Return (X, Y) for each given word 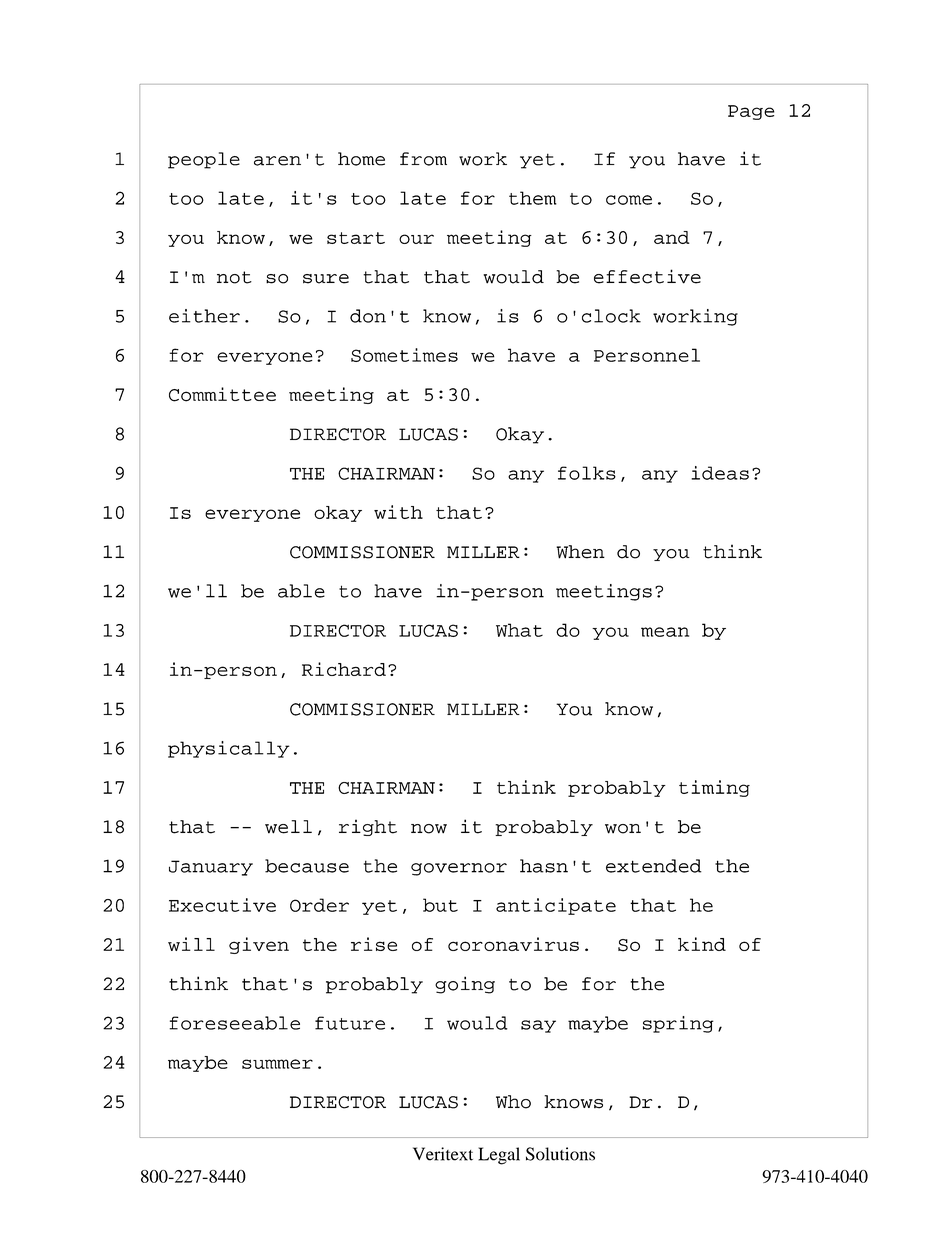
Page (751, 112)
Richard (344, 669)
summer (277, 1064)
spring (678, 1024)
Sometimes (404, 355)
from (423, 159)
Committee (222, 394)
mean (665, 632)
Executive (222, 905)
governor (459, 869)
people (204, 160)
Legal (499, 1156)
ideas (720, 473)
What (519, 630)
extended (654, 866)
